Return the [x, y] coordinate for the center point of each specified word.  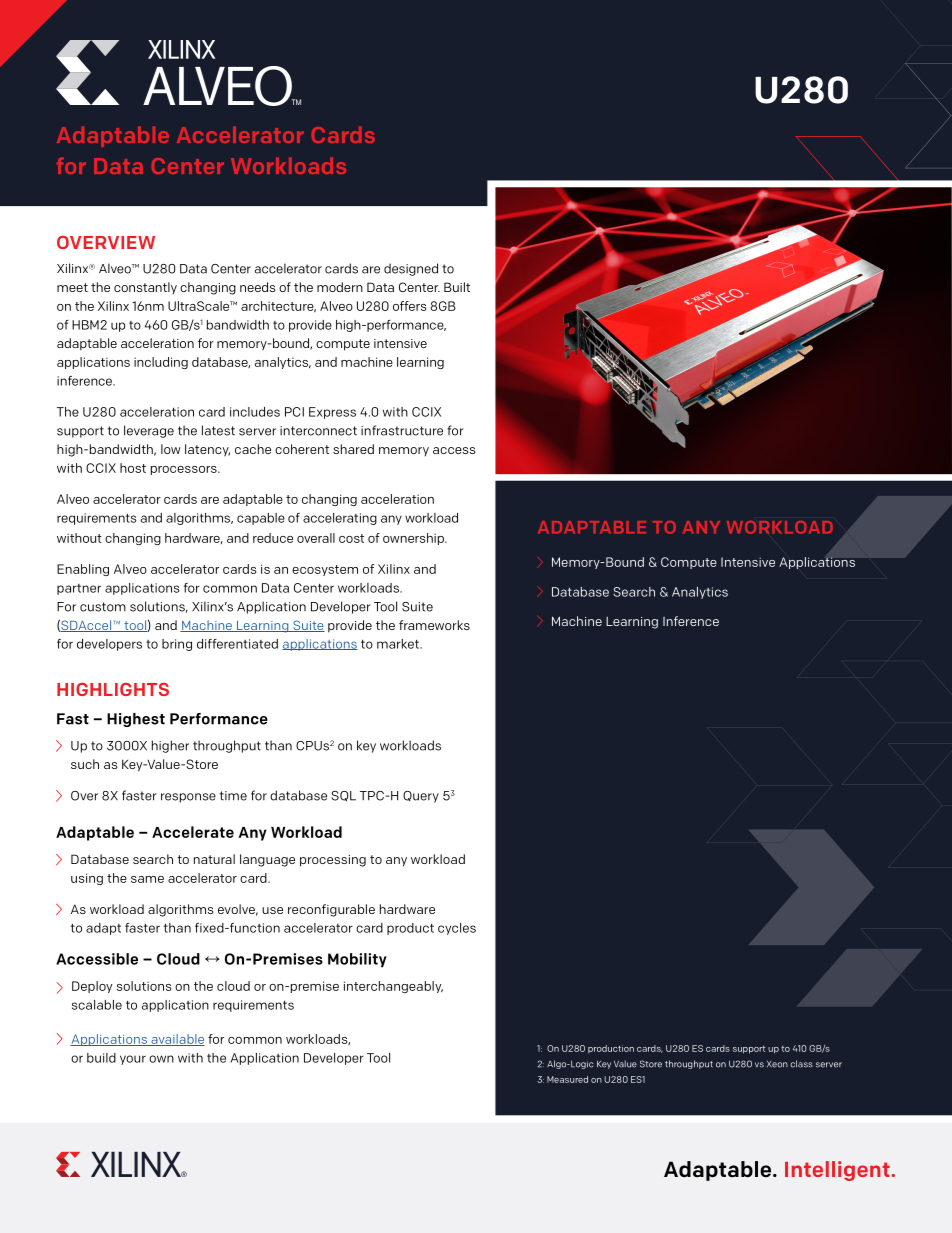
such [85, 764]
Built [457, 287]
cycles [457, 929]
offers [409, 306]
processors [185, 470]
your [133, 1060]
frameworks [434, 625]
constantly [145, 288]
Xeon [777, 1064]
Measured [567, 1079]
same [147, 879]
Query [421, 797]
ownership [414, 539]
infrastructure [402, 430]
